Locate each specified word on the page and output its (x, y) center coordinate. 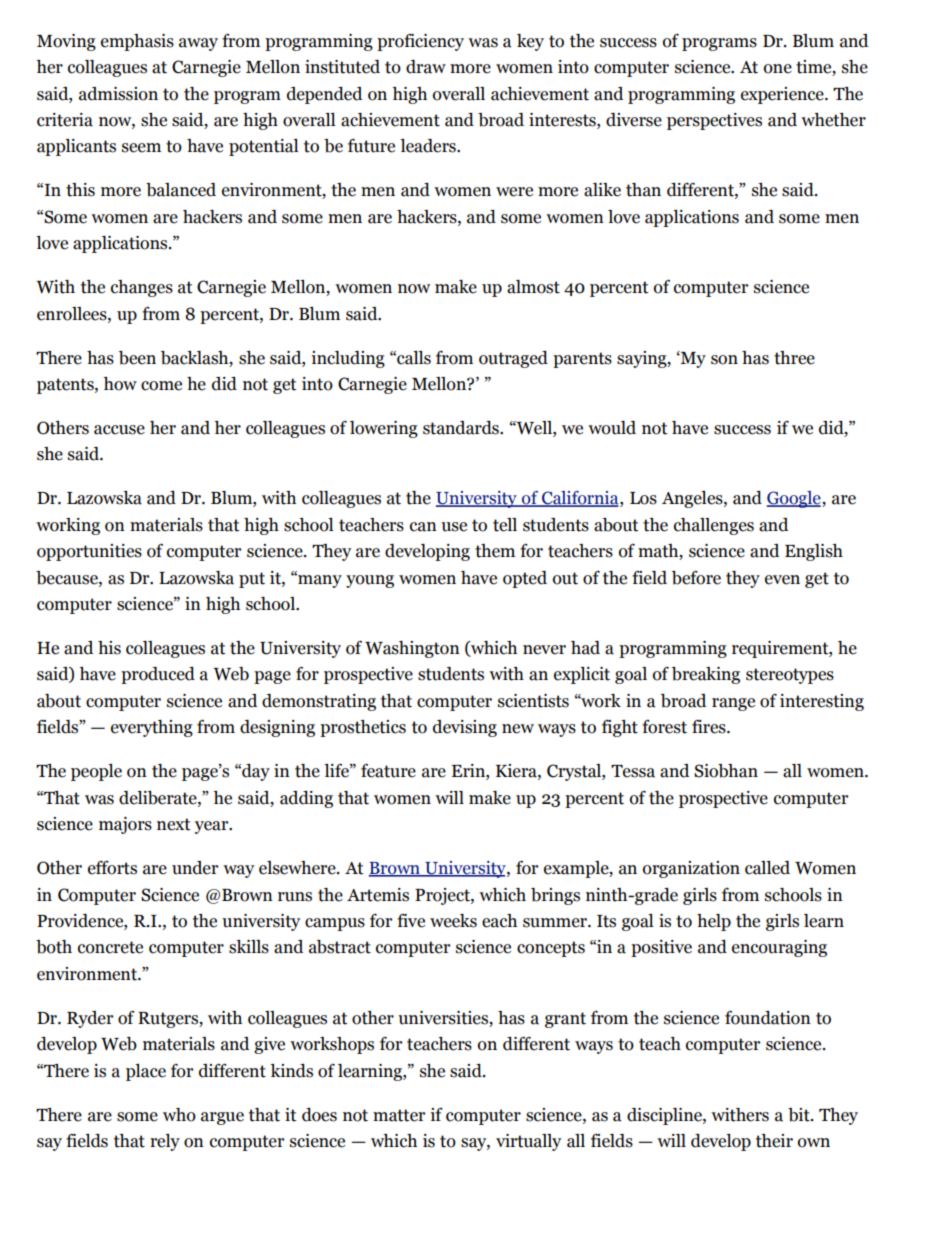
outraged (513, 359)
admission (118, 94)
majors (125, 825)
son (724, 360)
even (782, 580)
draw (426, 67)
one (778, 69)
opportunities (89, 552)
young (370, 581)
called (767, 868)
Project (443, 896)
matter (399, 1115)
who (179, 1115)
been (137, 358)
